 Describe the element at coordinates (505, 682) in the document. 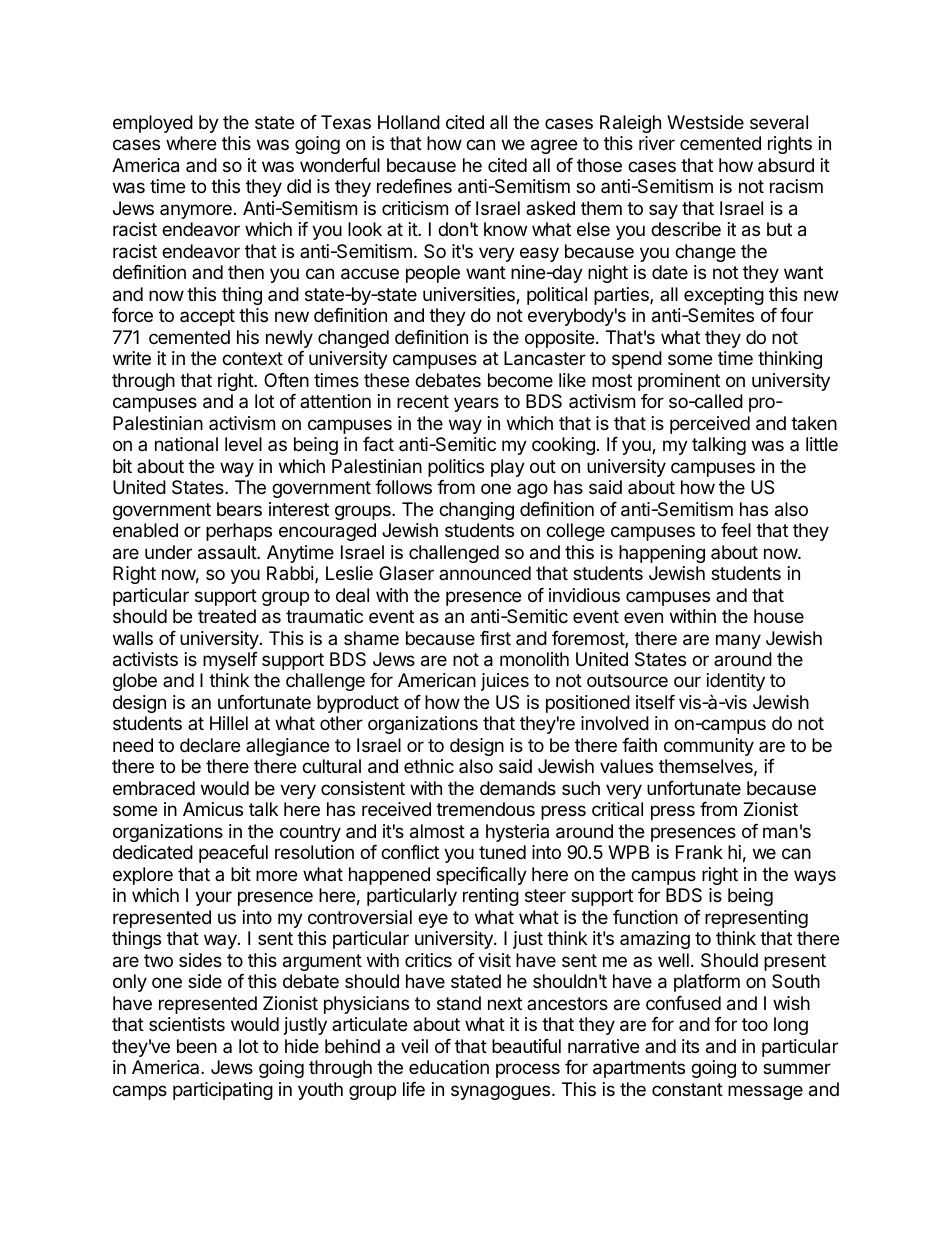

I see `juices` at that location.
